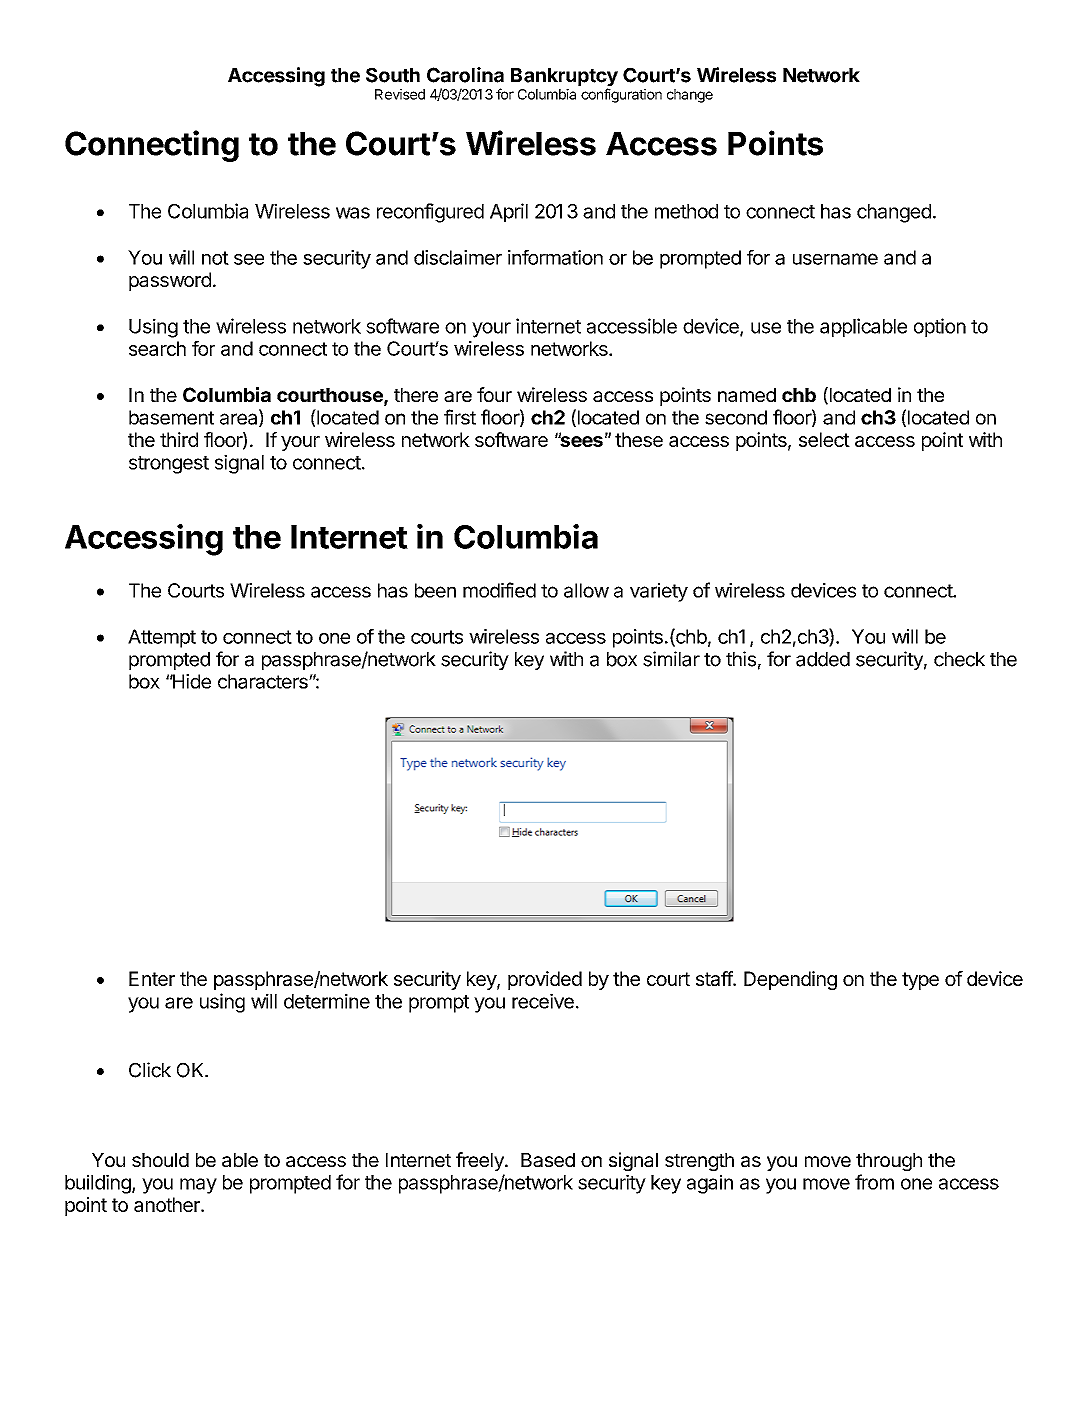 This screenshot has height=1407, width=1087. I want to click on username, so click(835, 259).
